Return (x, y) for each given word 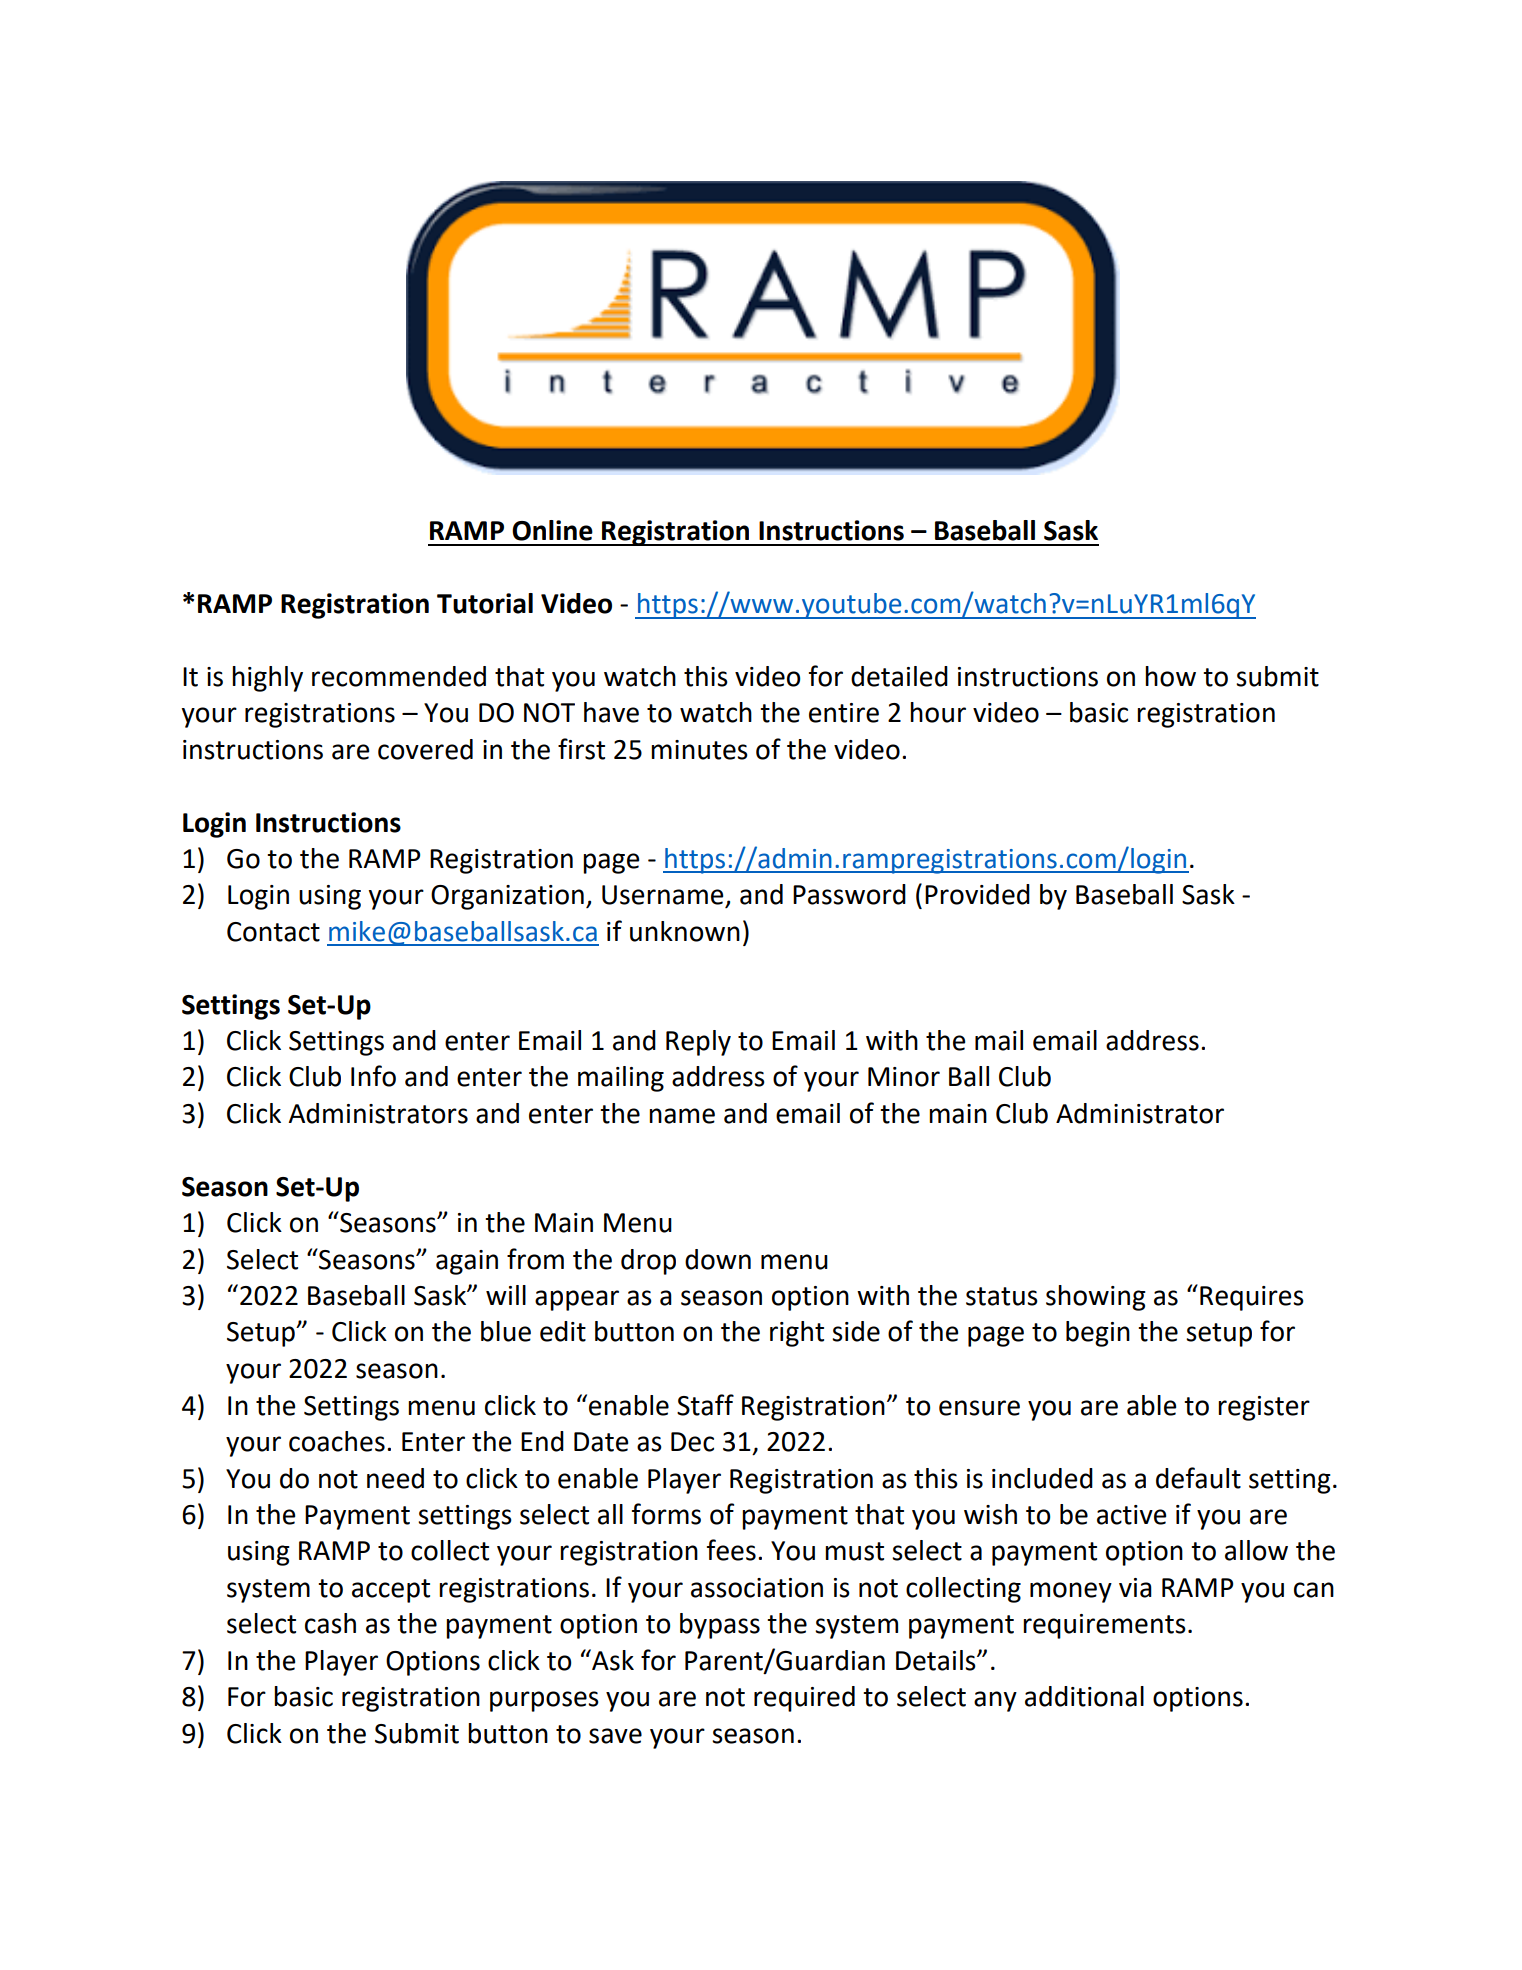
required (804, 1699)
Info (373, 1076)
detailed (899, 676)
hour (938, 712)
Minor (904, 1077)
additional (1084, 1696)
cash (330, 1623)
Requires (1252, 1298)
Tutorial (485, 603)
